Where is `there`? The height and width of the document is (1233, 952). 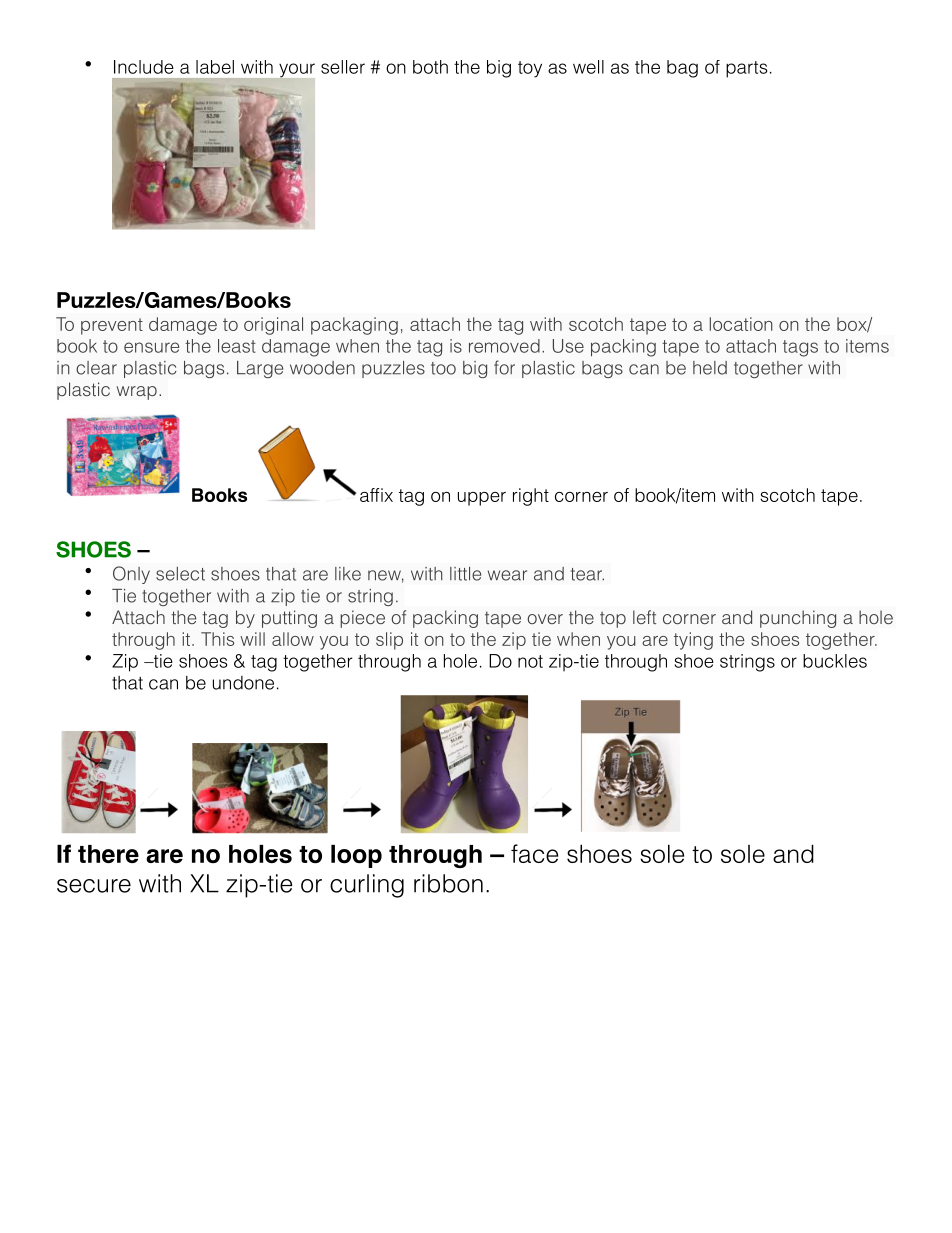
there is located at coordinates (108, 854).
